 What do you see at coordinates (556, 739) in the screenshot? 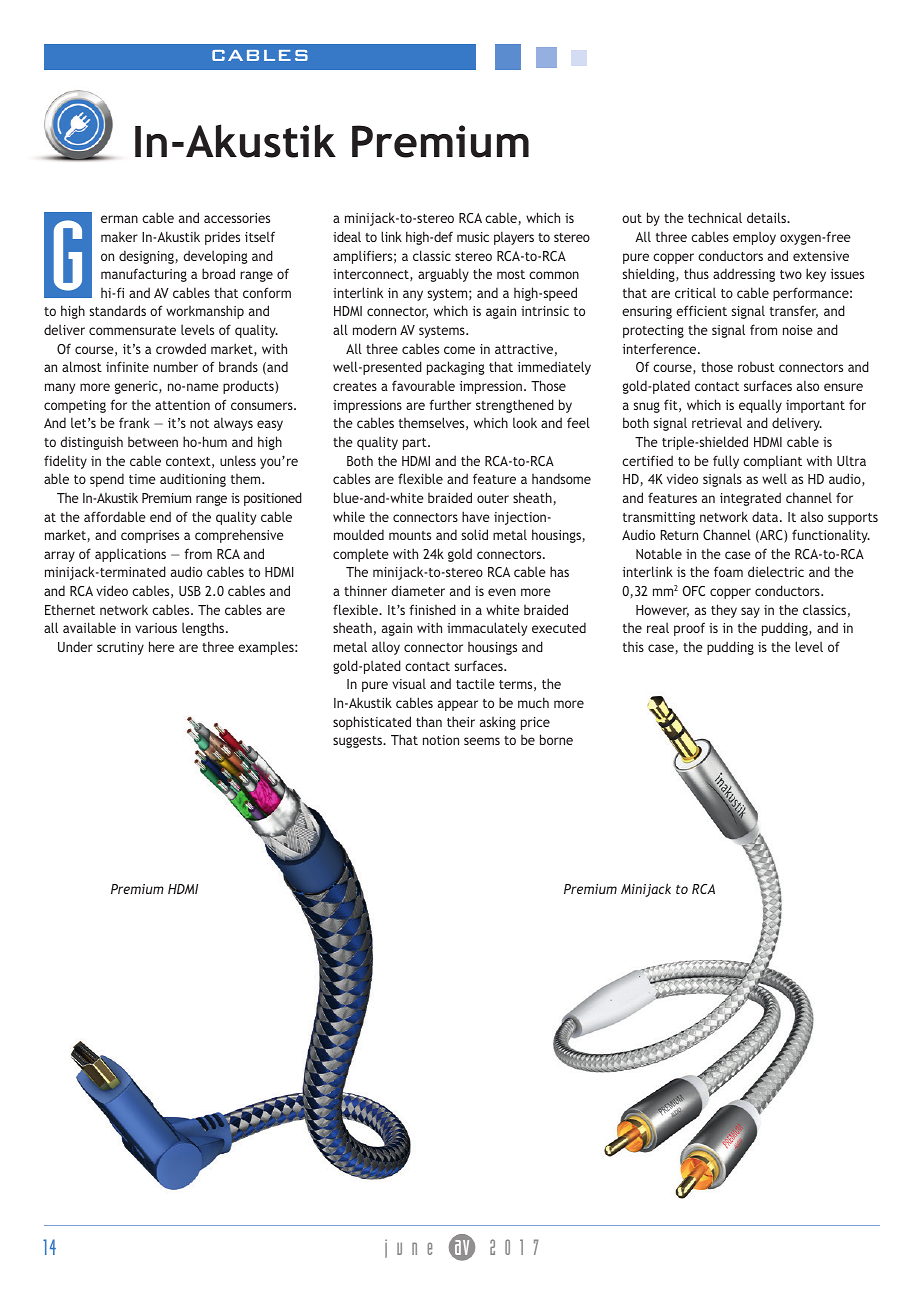
I see `borne` at bounding box center [556, 739].
